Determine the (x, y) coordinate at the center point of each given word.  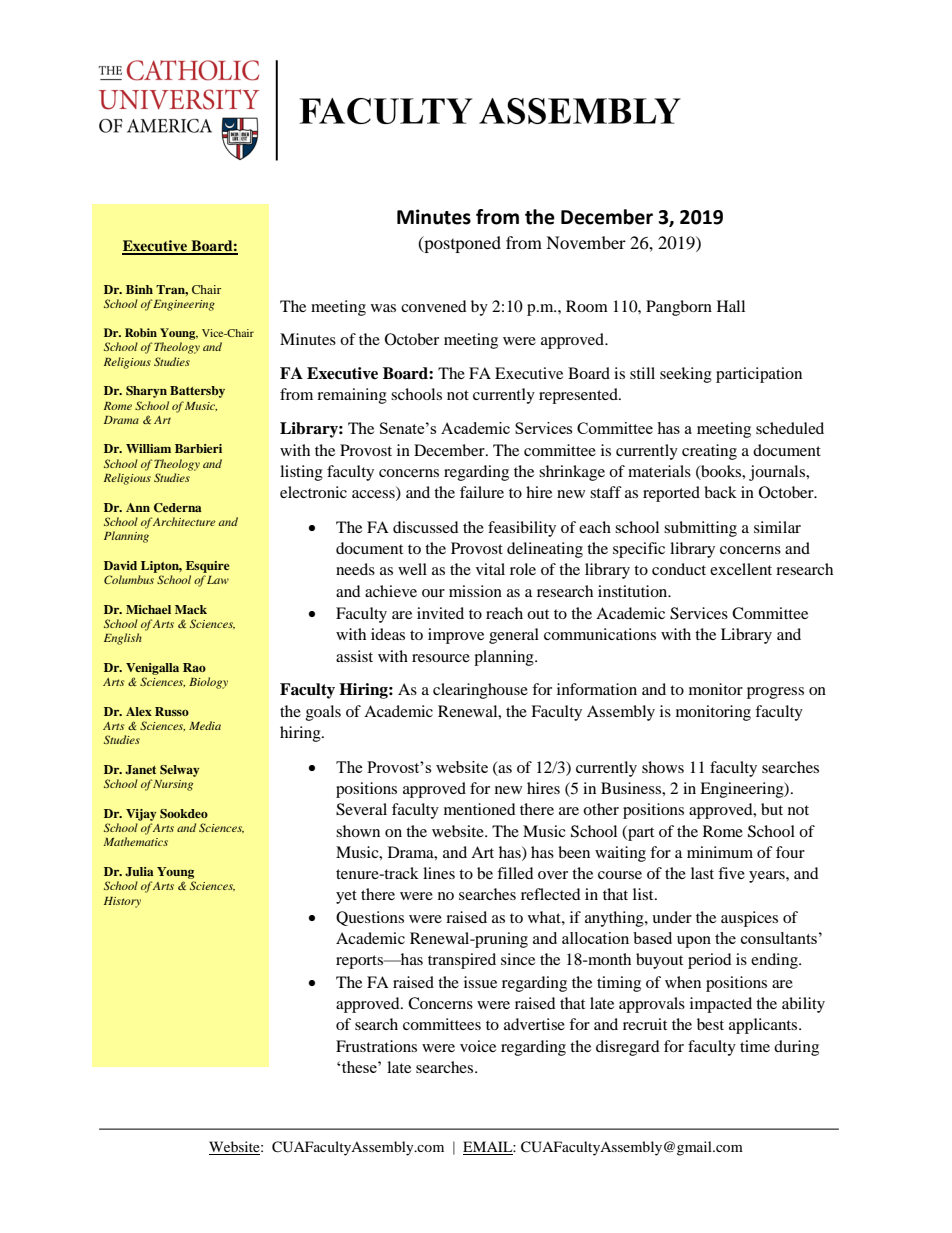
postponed (461, 244)
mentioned (480, 809)
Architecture (184, 521)
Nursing (172, 785)
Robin (141, 332)
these (360, 1067)
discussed (426, 527)
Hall (731, 306)
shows (663, 767)
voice (478, 1046)
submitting (700, 529)
